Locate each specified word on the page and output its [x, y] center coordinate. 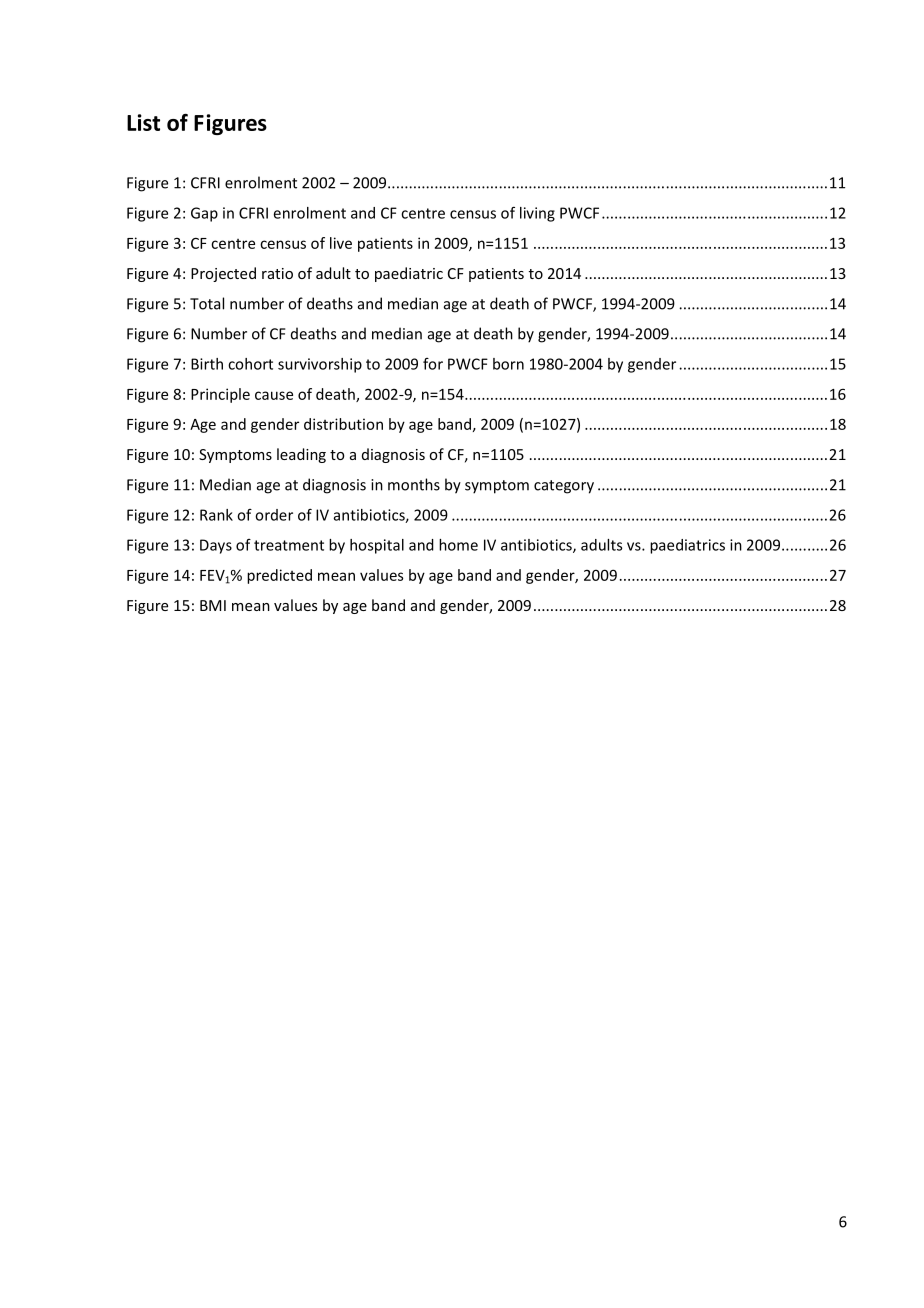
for [433, 364]
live [341, 243]
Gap [204, 214]
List [143, 122]
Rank [216, 515]
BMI [213, 605]
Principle [220, 395]
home [458, 545]
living [537, 214]
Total [207, 303]
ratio [277, 273]
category [564, 487]
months [414, 484]
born [508, 364]
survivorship [320, 365]
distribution [343, 424]
